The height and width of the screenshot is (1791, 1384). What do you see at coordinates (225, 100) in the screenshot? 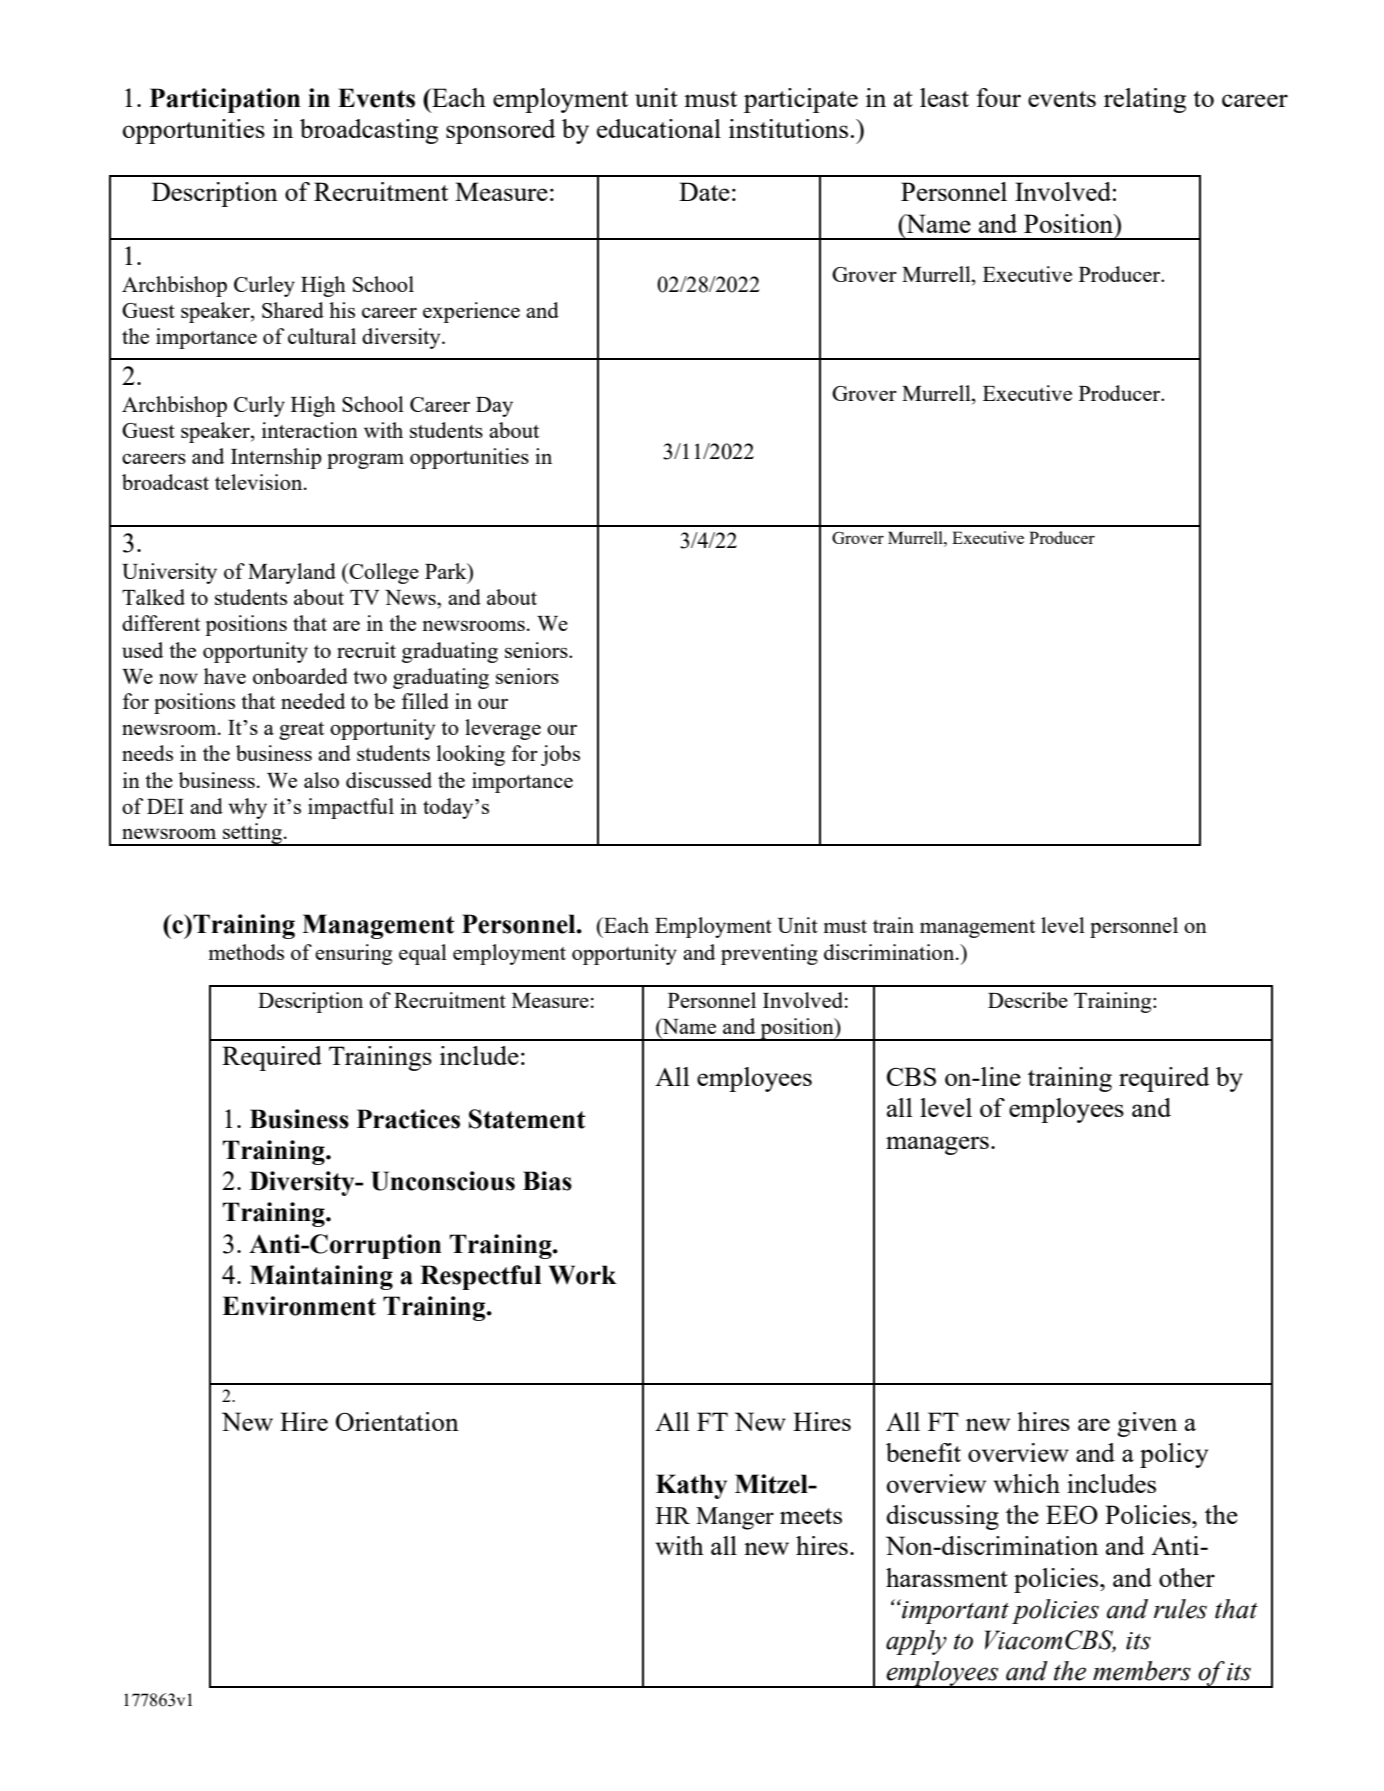
I see `Participation` at bounding box center [225, 100].
